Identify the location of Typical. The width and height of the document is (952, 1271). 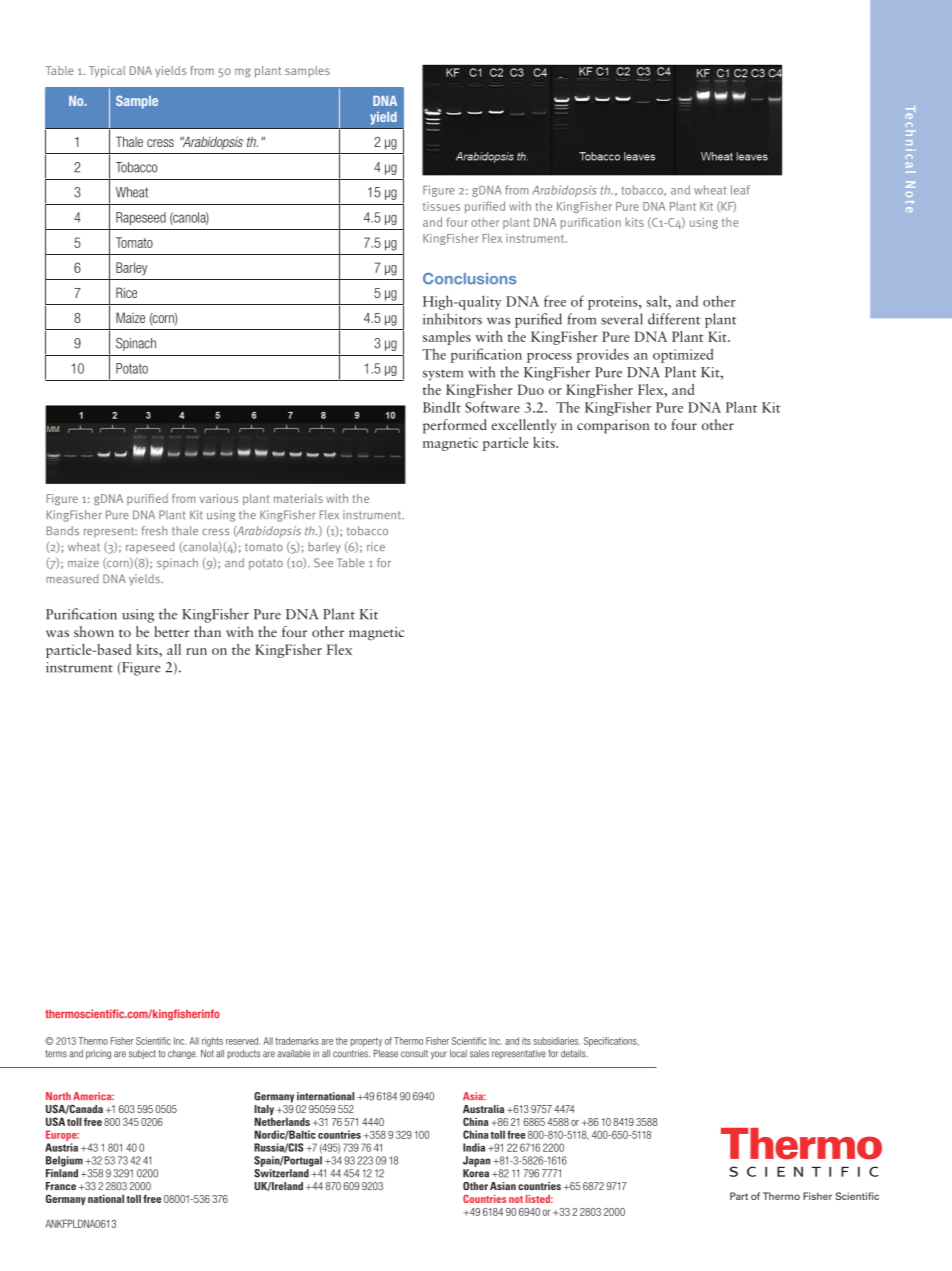
(107, 72).
